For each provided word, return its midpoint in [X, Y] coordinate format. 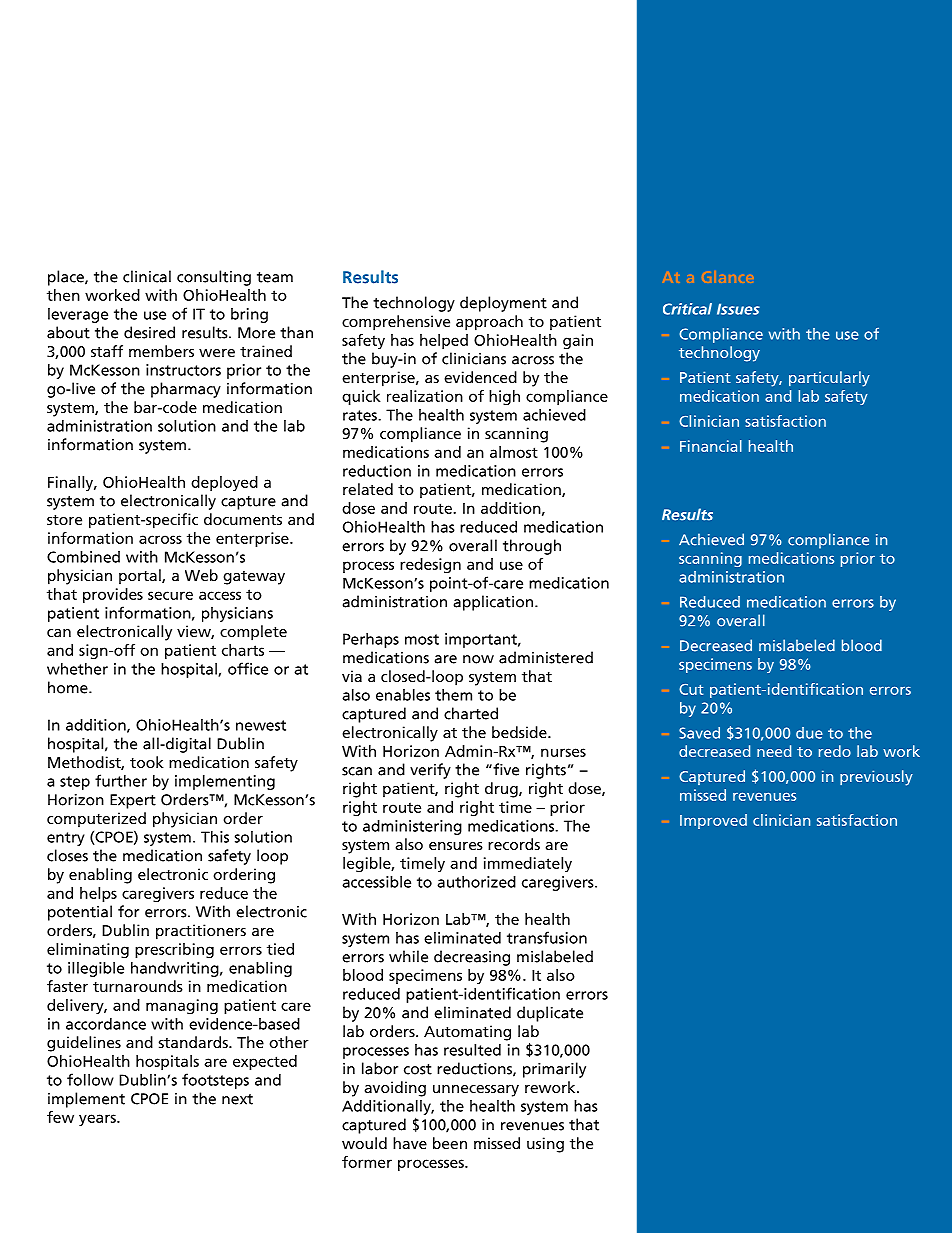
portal [141, 577]
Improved [713, 821]
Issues [738, 309]
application [493, 603]
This [215, 837]
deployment [503, 304]
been [450, 1143]
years [98, 1120]
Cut [691, 689]
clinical [147, 276]
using [545, 1145]
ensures [456, 846]
